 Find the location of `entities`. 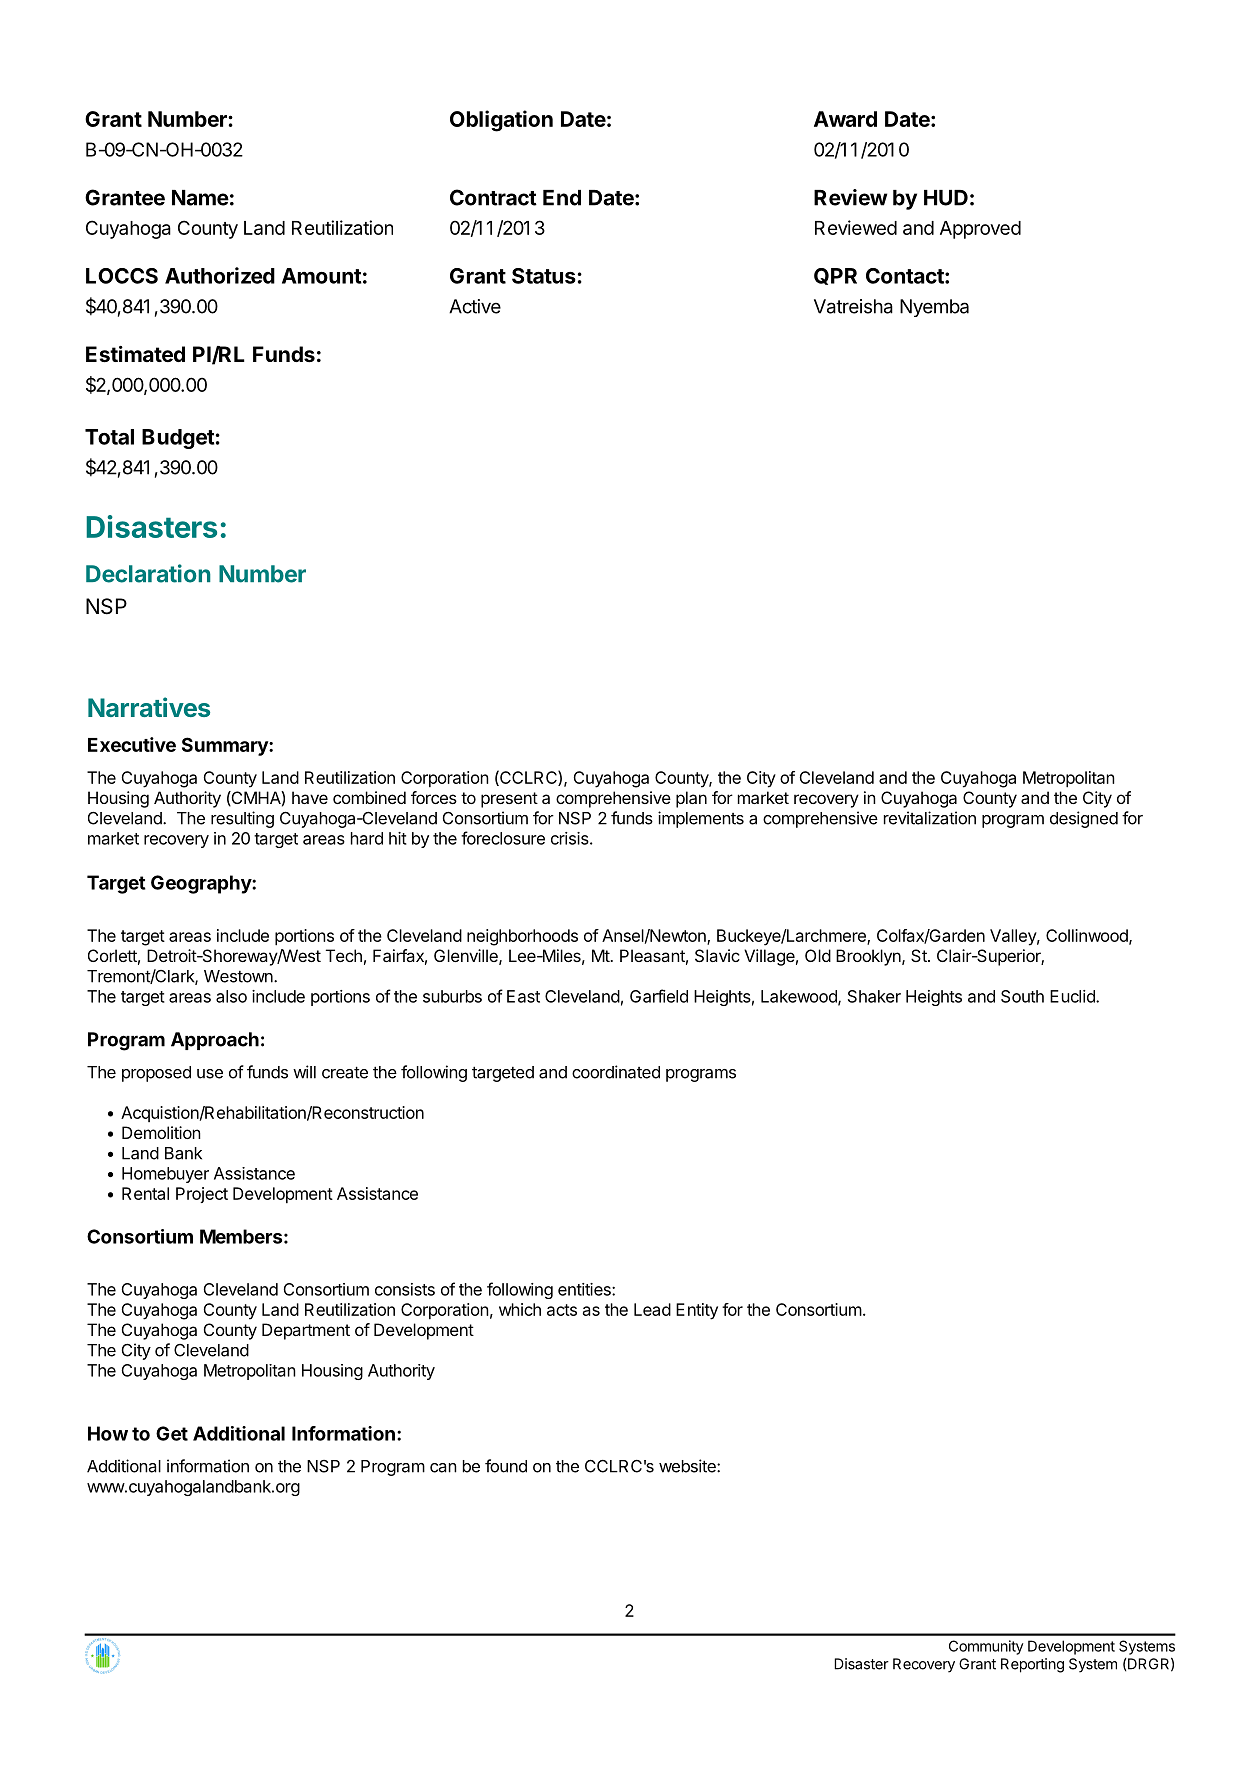

entities is located at coordinates (585, 1289).
